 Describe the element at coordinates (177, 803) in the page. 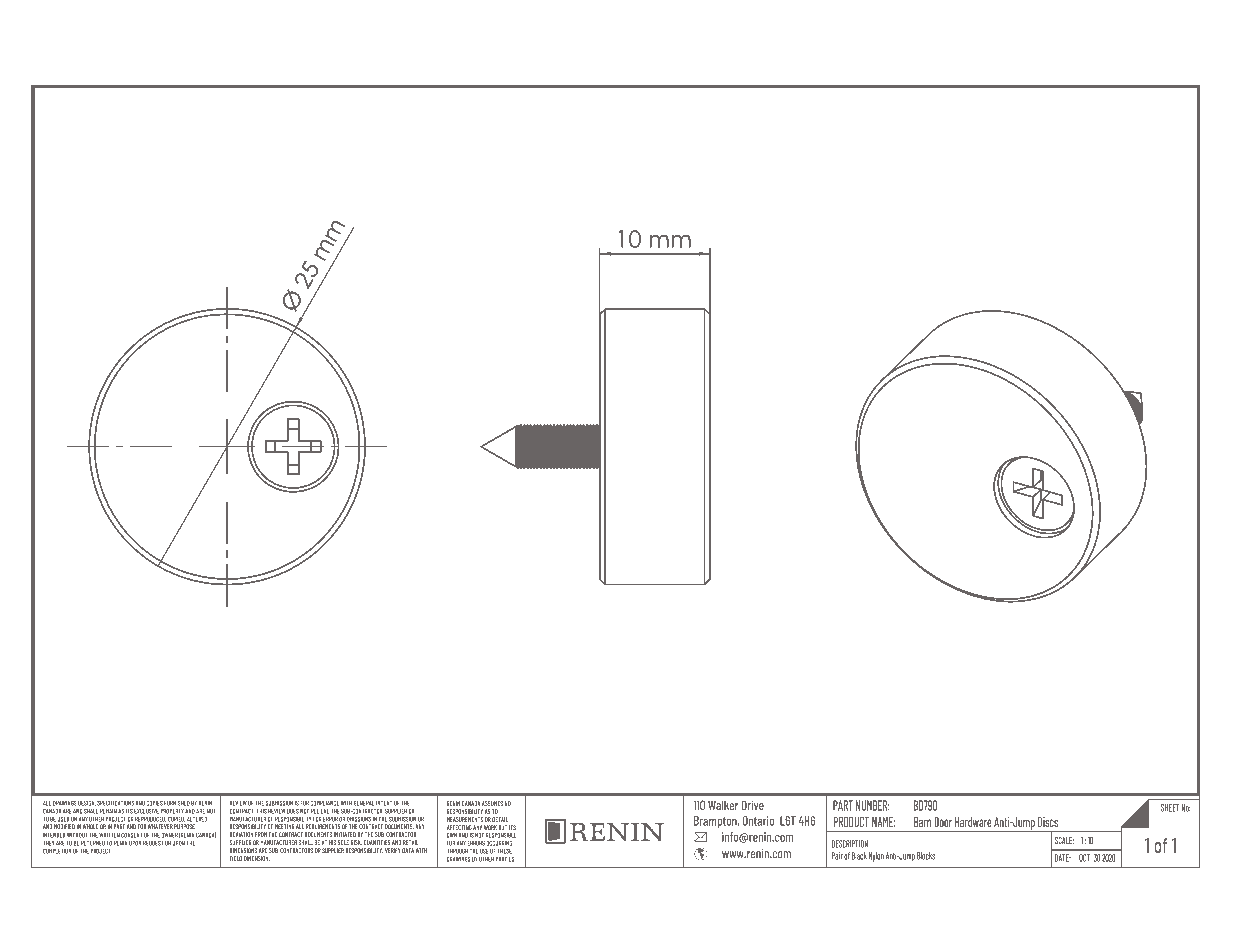

I see `FURNISHED` at that location.
